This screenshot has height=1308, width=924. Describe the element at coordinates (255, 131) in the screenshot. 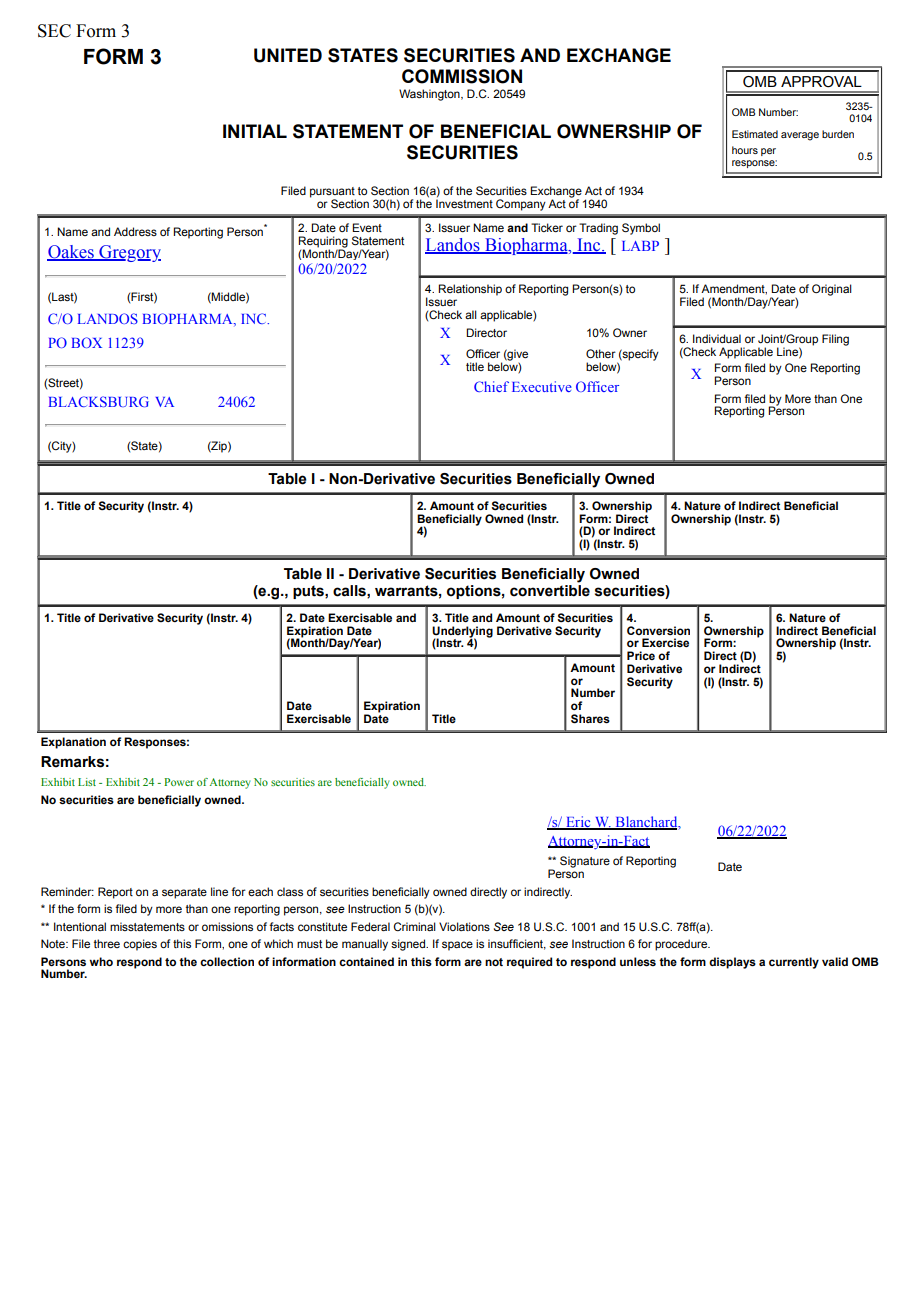

I see `INITIAL` at that location.
